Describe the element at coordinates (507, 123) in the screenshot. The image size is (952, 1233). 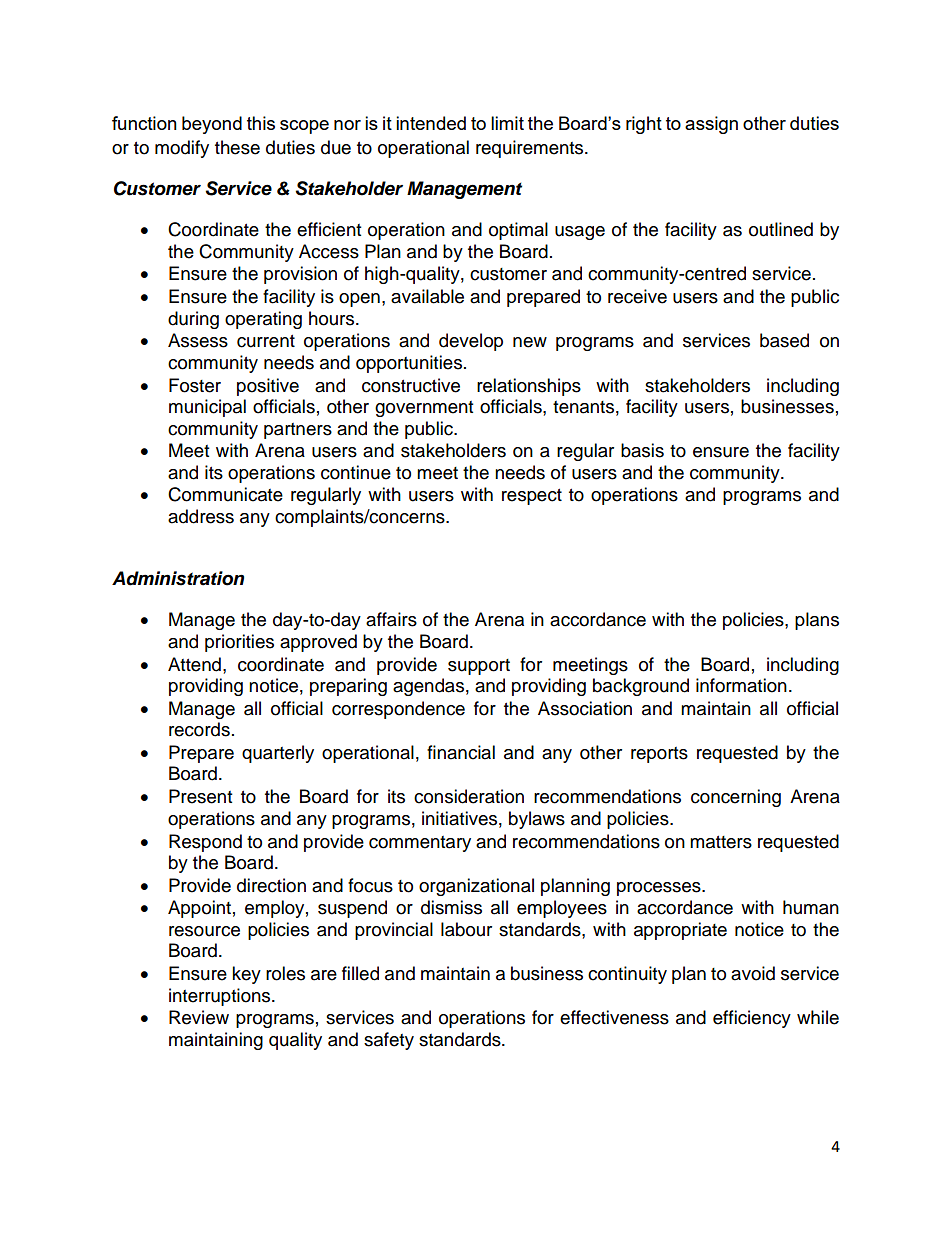
I see `limit` at that location.
